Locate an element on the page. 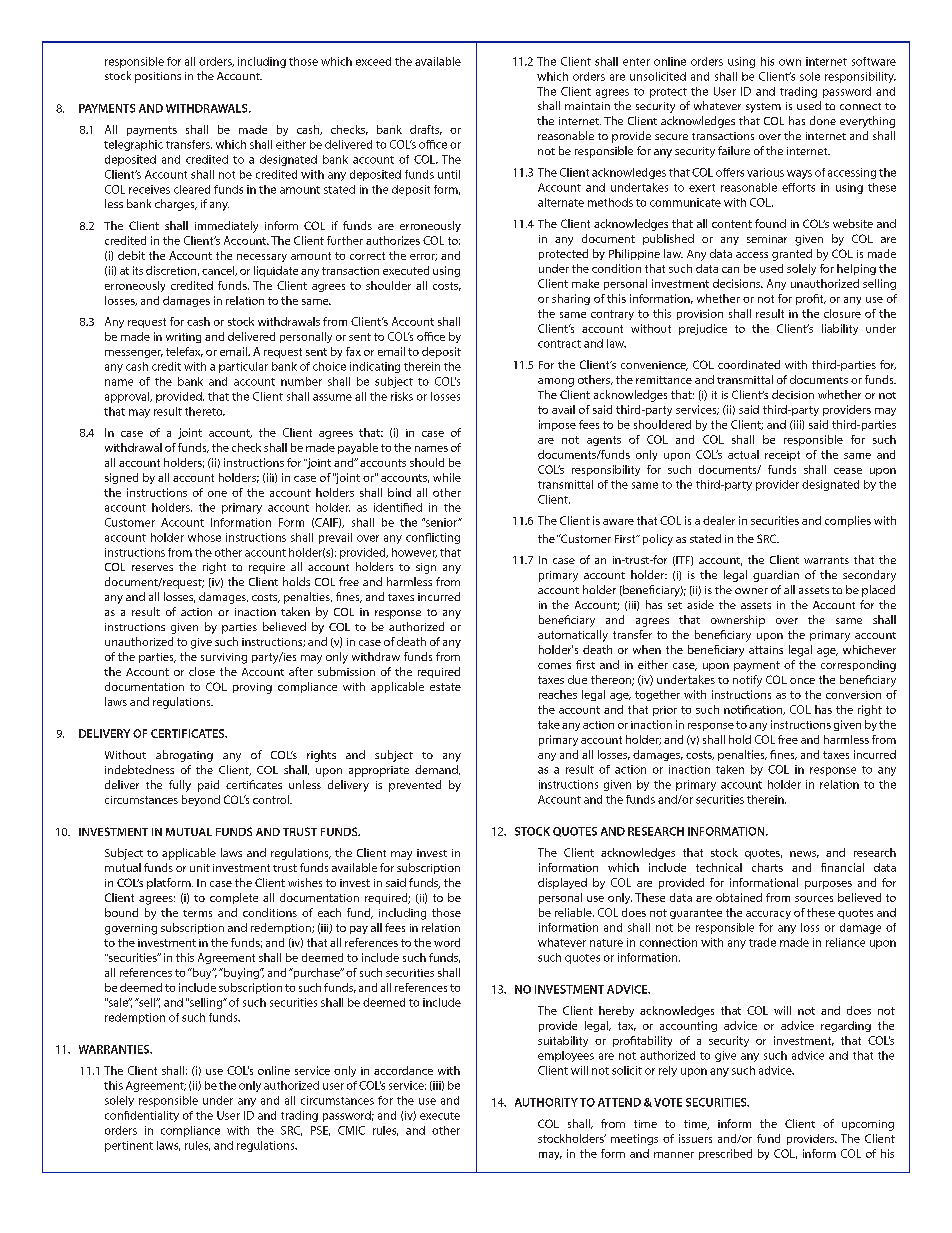  guardian is located at coordinates (776, 576).
